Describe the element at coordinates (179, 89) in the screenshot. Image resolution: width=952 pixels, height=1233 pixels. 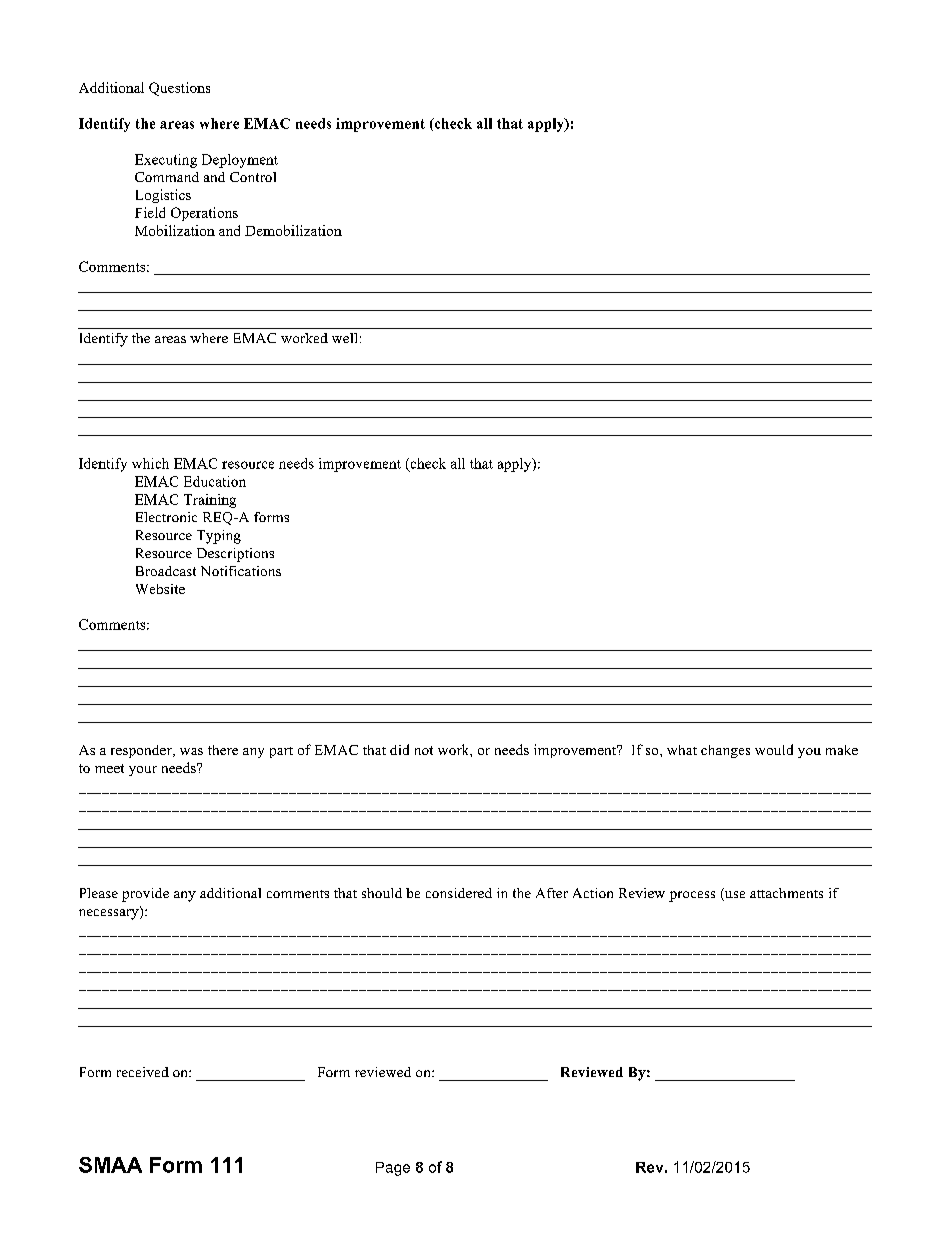
I see `Questions` at that location.
